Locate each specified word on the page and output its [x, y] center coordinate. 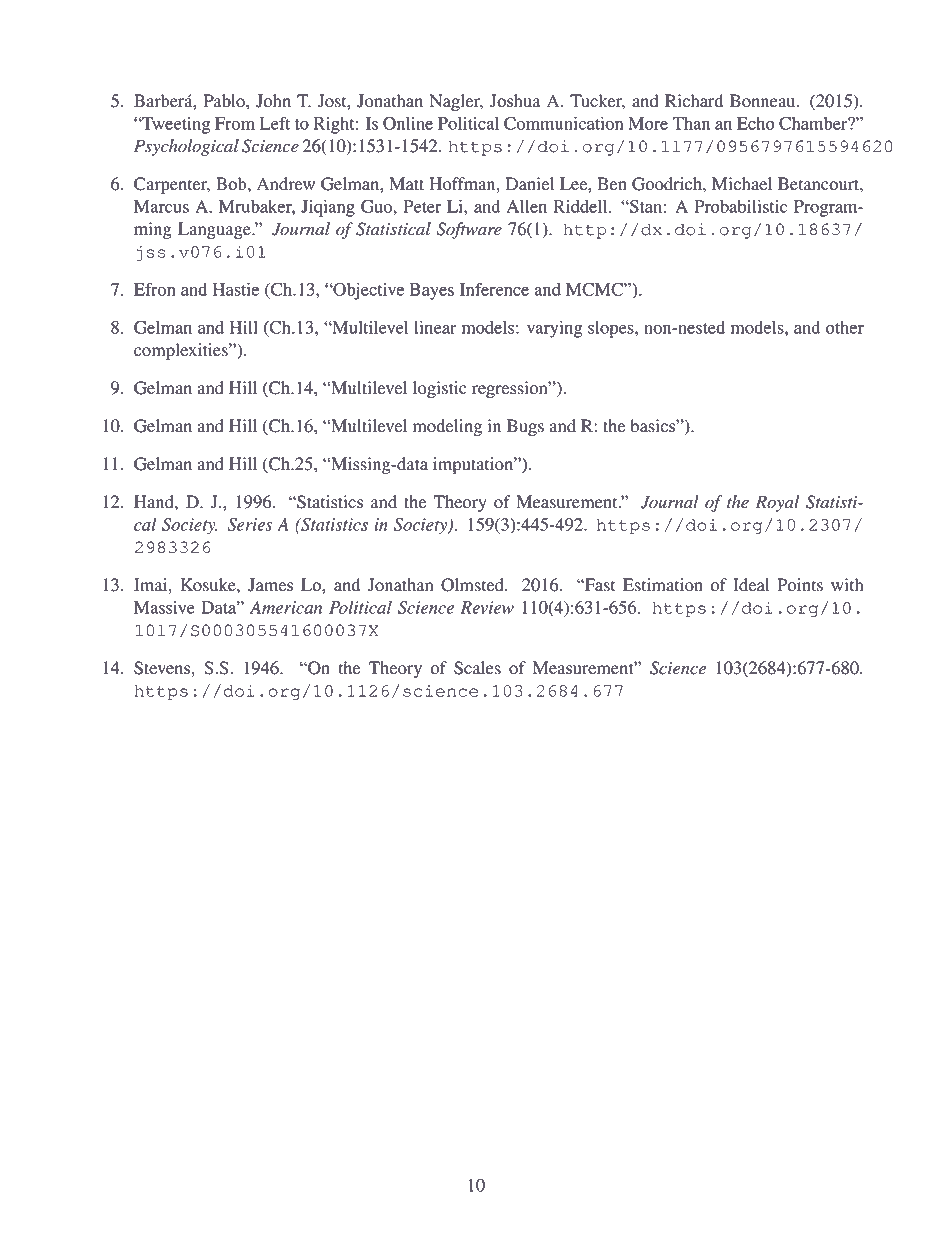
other [845, 327]
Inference [494, 289]
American [286, 607]
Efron [155, 289]
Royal [777, 503]
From [235, 123]
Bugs [525, 427]
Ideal [751, 585]
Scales [477, 668]
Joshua [515, 101]
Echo [756, 123]
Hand [155, 502]
